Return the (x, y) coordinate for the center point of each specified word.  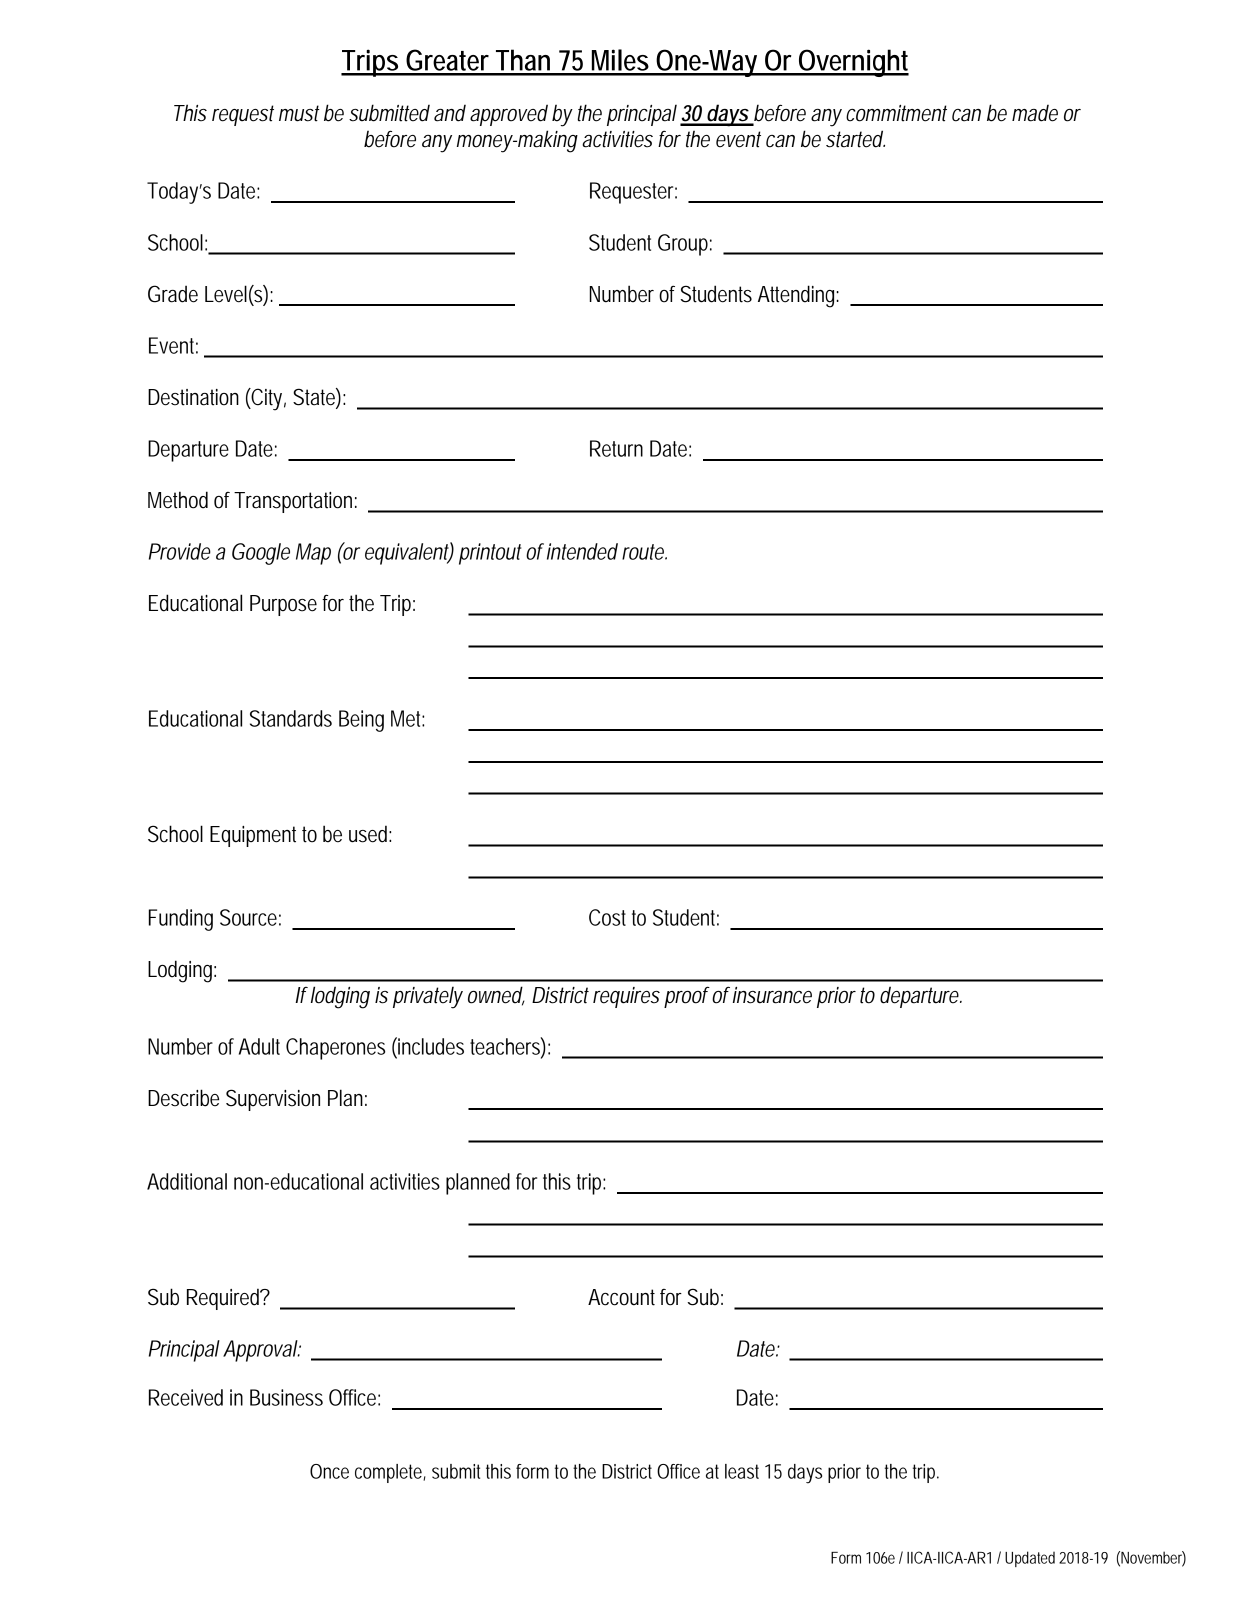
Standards (291, 718)
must (299, 113)
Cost (607, 917)
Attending (798, 296)
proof (687, 997)
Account (621, 1297)
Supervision (273, 1100)
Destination (193, 397)
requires (626, 997)
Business (286, 1397)
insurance (772, 995)
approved (509, 115)
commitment (896, 113)
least (742, 1471)
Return (616, 448)
